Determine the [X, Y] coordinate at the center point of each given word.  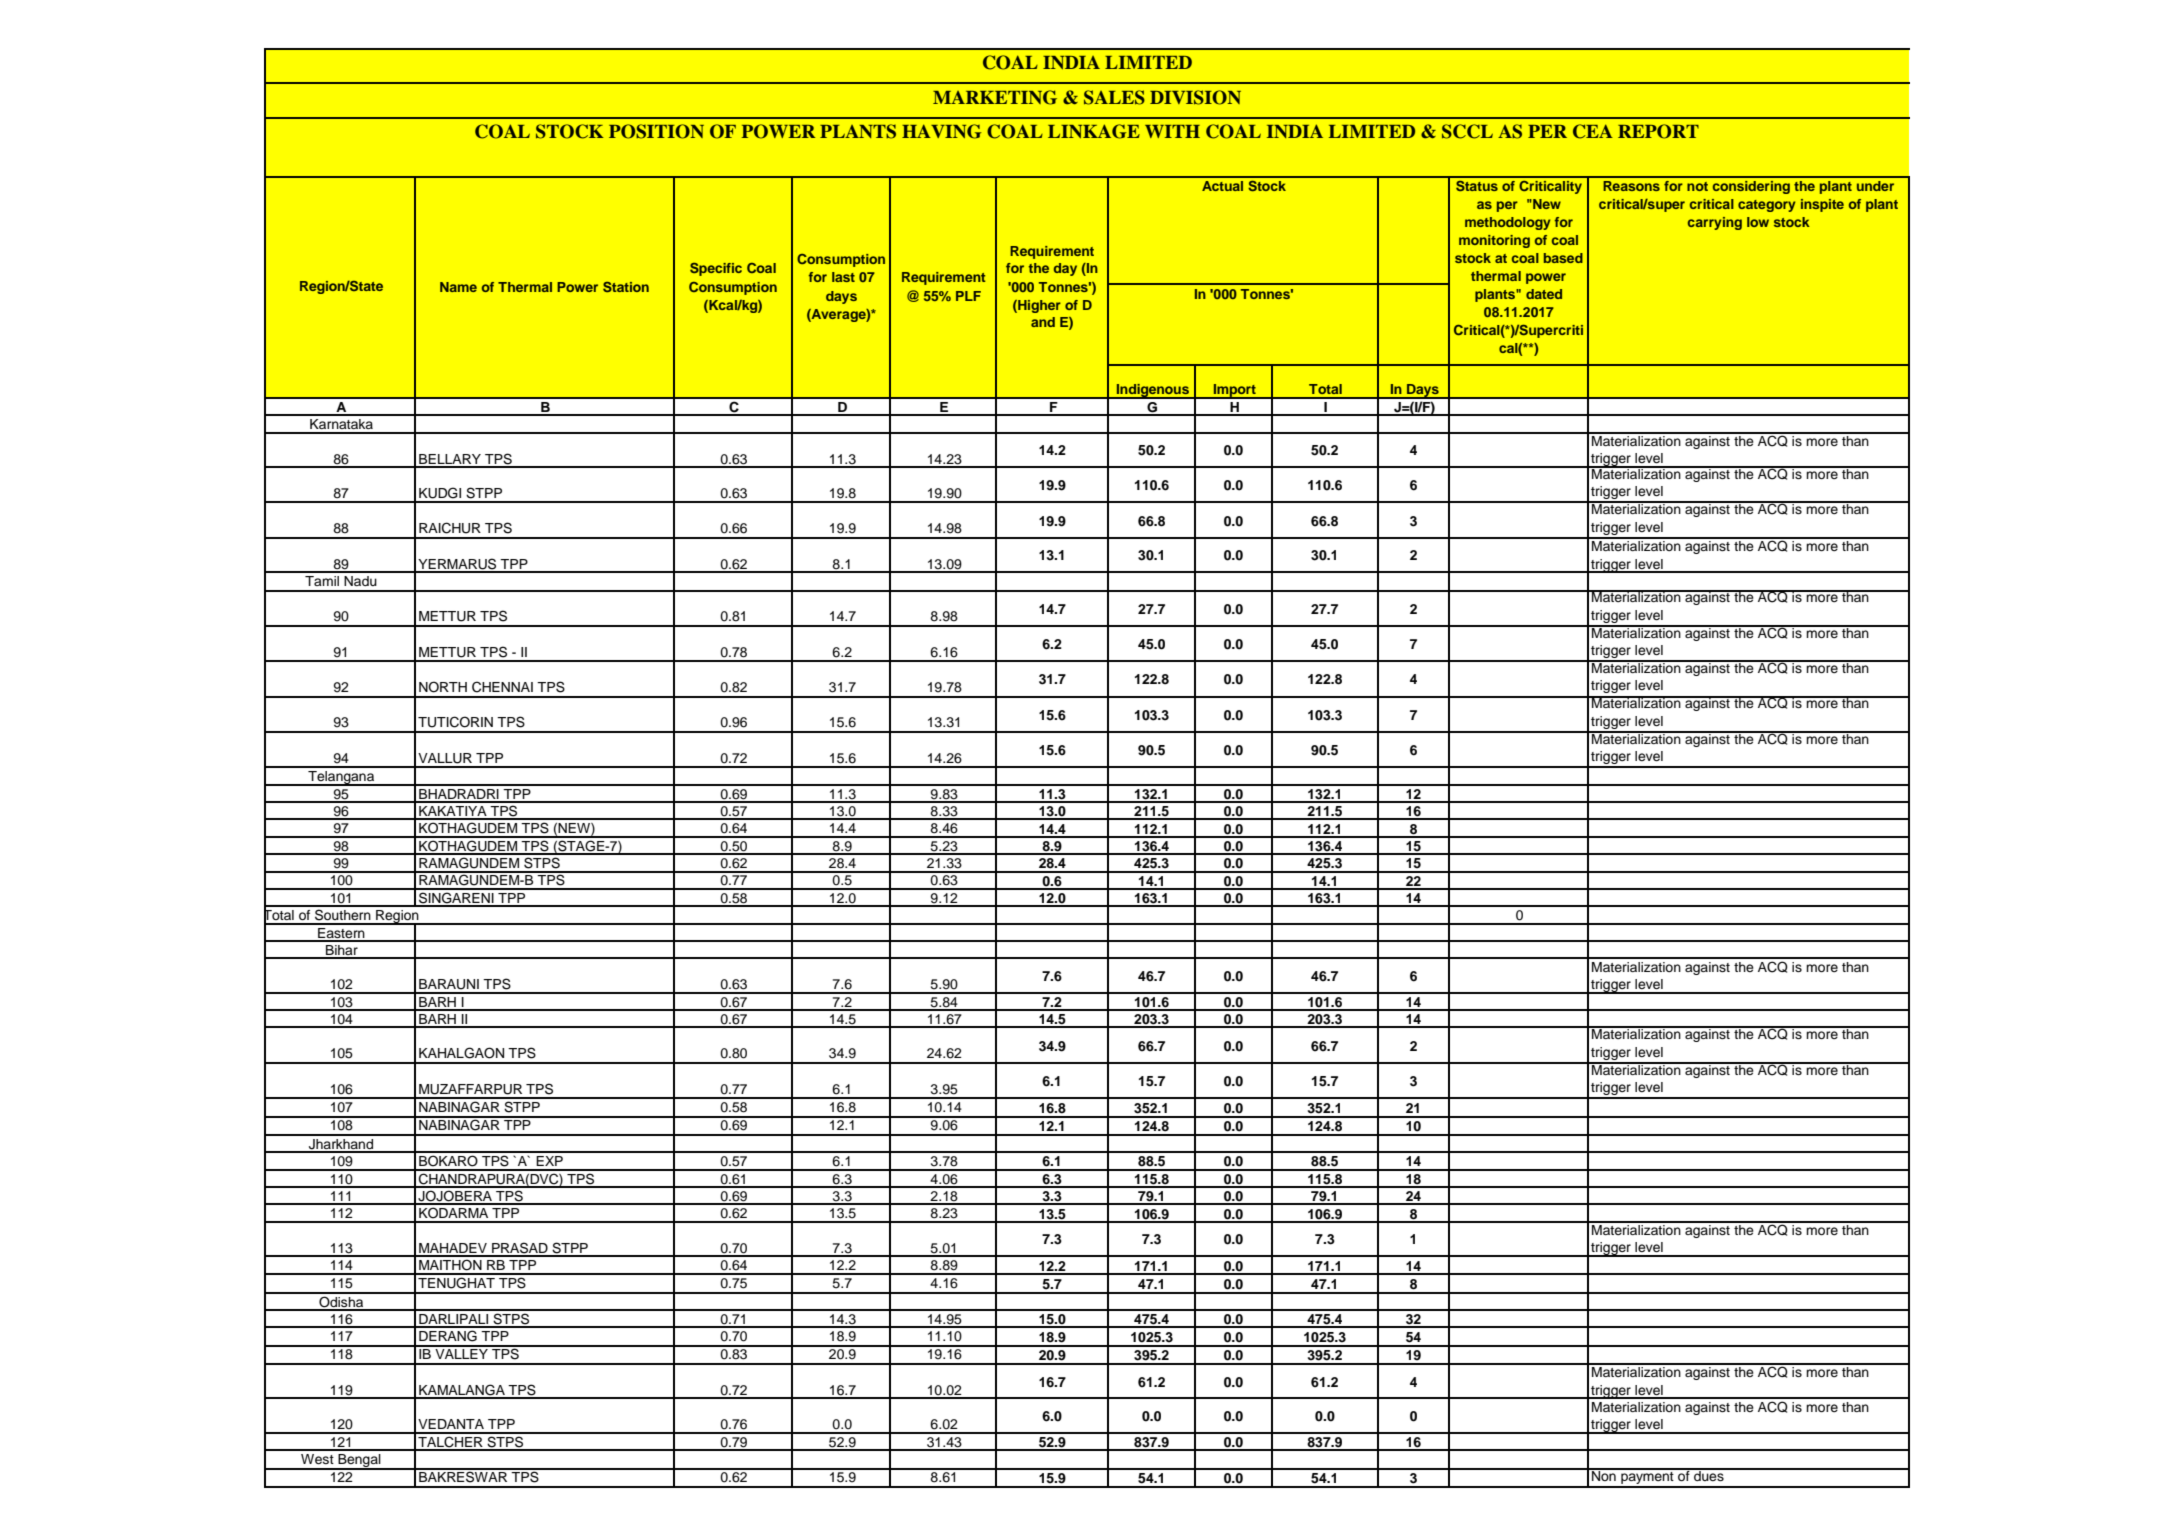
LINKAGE [1094, 131]
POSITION [656, 131]
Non [1604, 1474]
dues [1709, 1474]
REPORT [1658, 131]
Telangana [341, 778]
